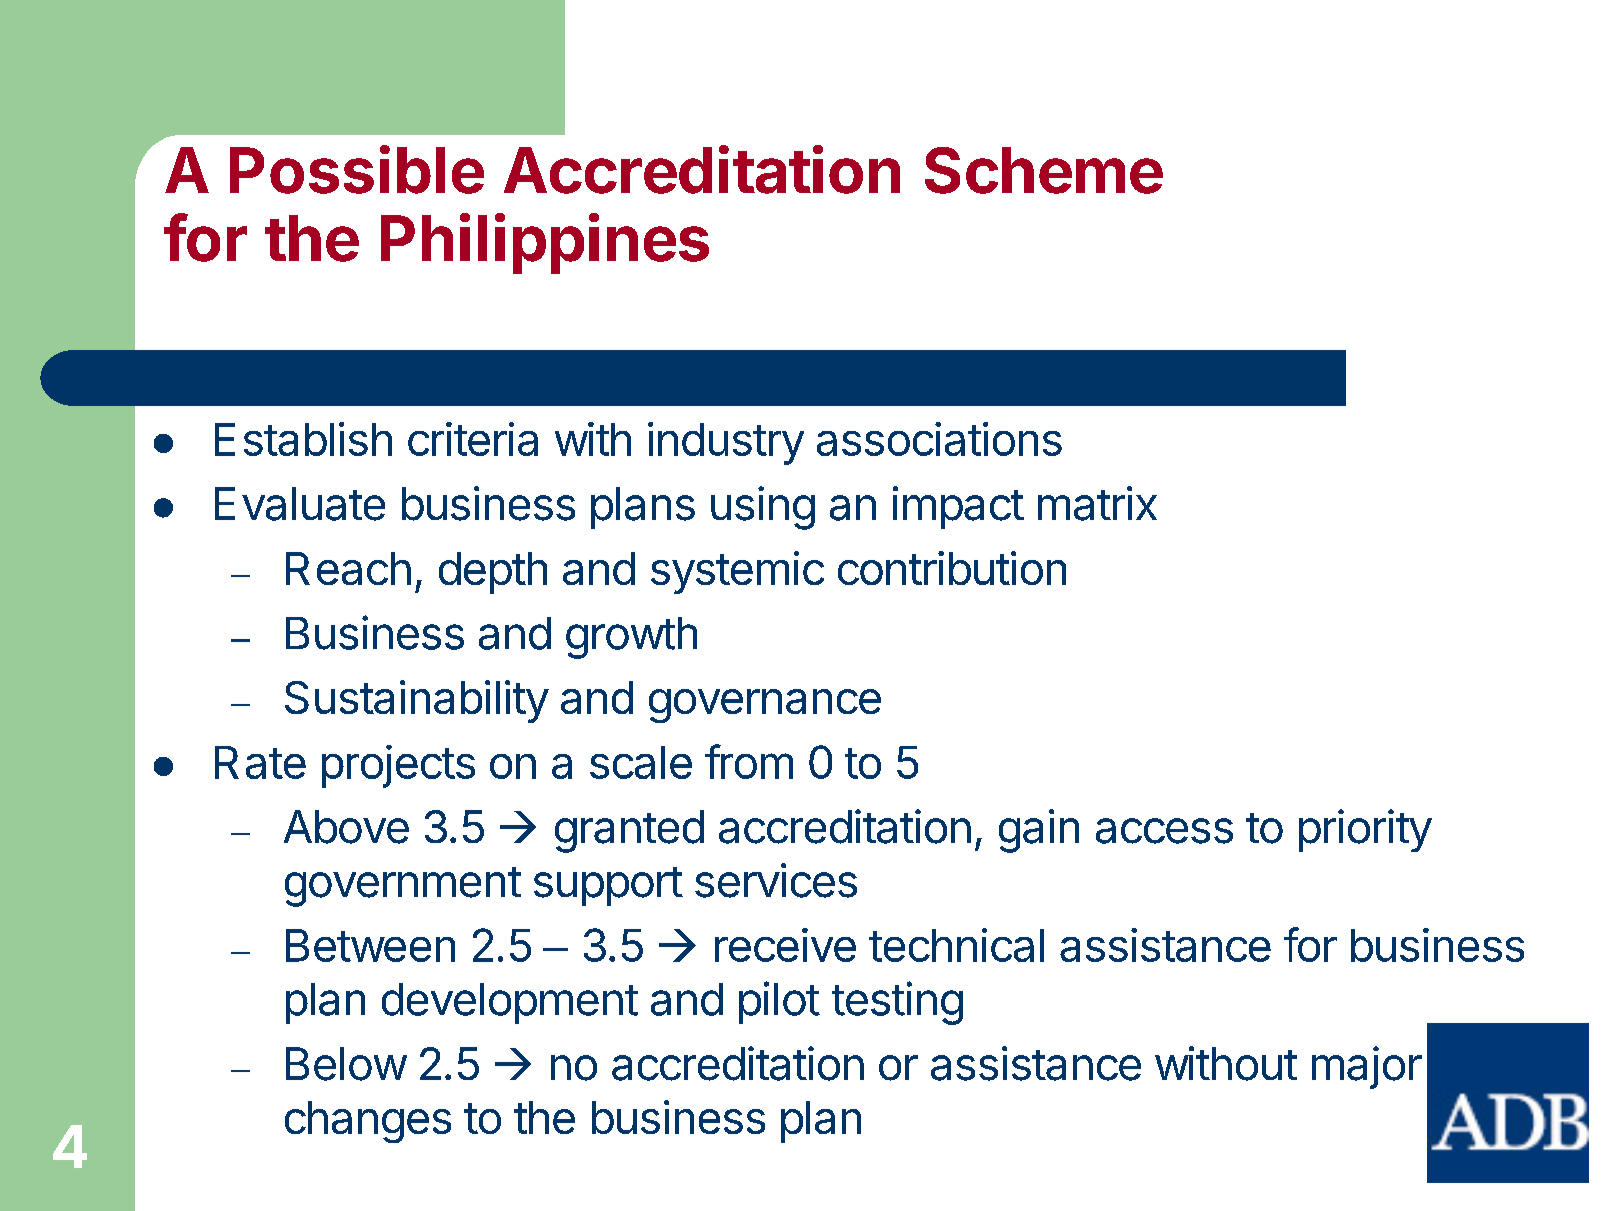 The image size is (1615, 1211). Describe the element at coordinates (1367, 1067) in the document. I see `major` at that location.
